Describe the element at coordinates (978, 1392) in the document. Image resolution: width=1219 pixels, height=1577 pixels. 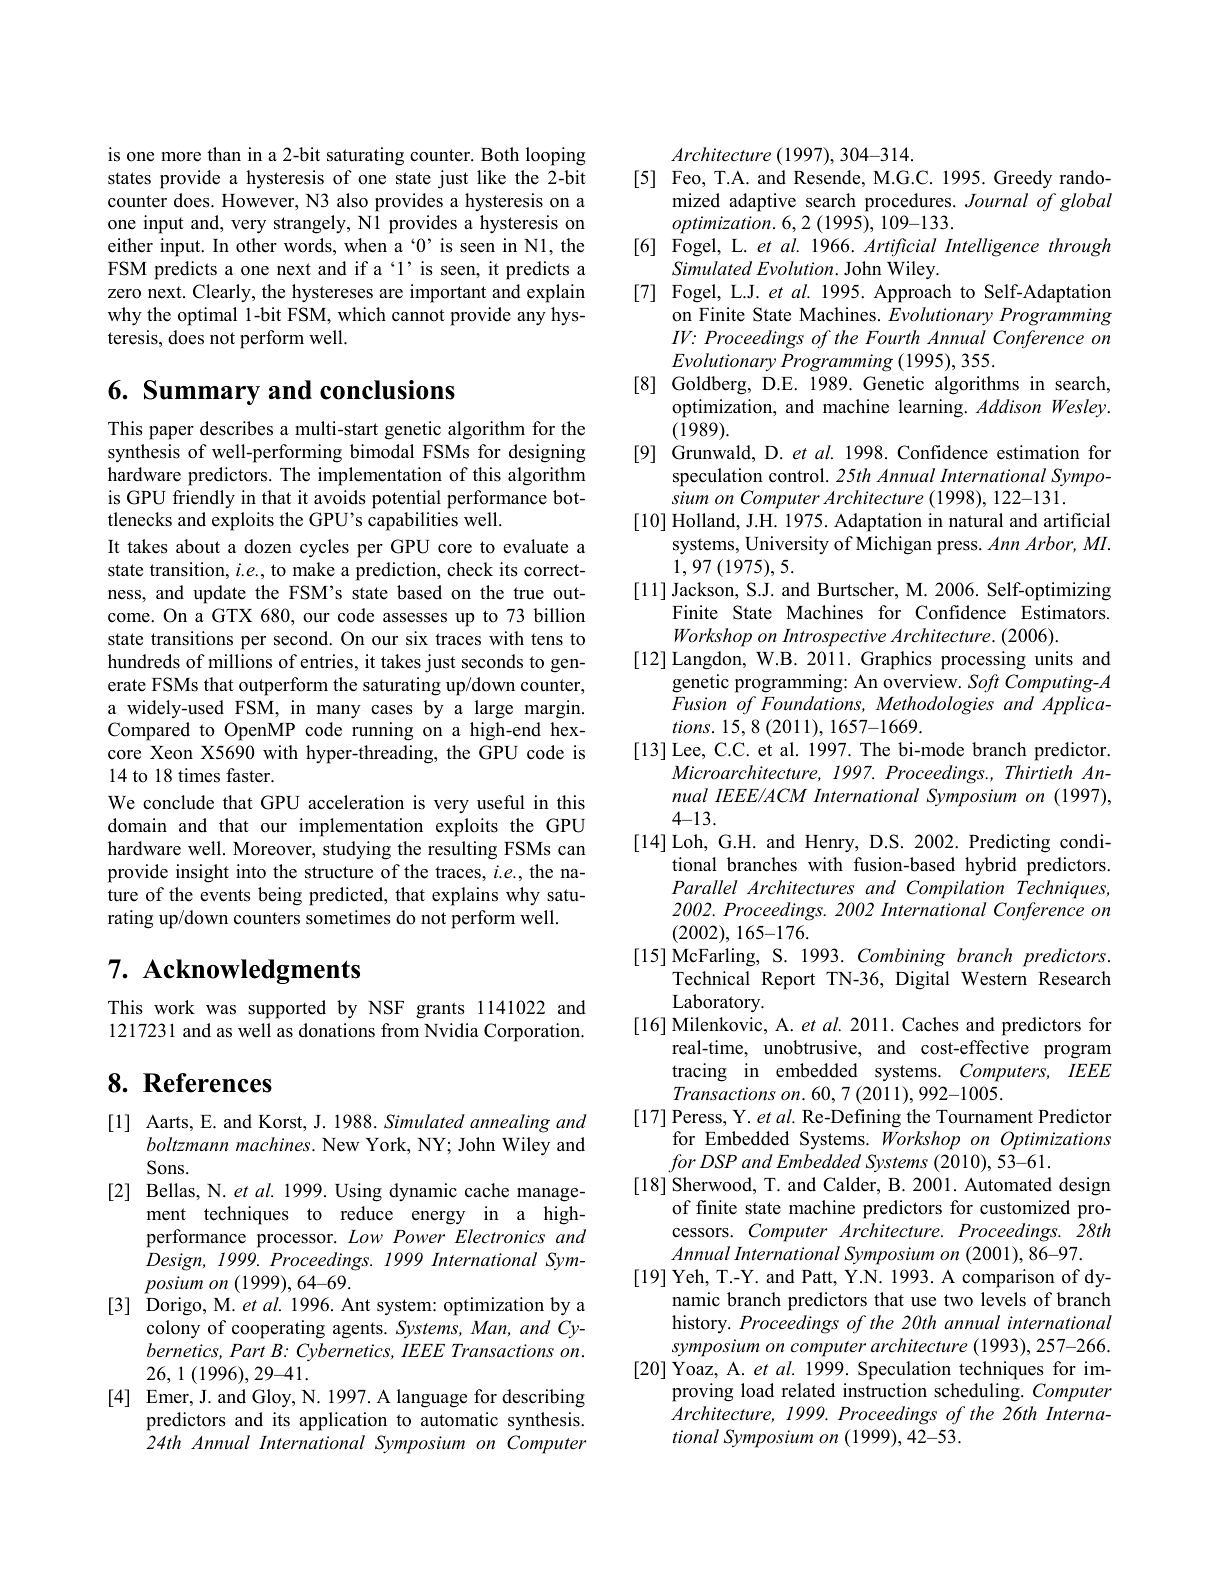
I see `scheduling` at that location.
